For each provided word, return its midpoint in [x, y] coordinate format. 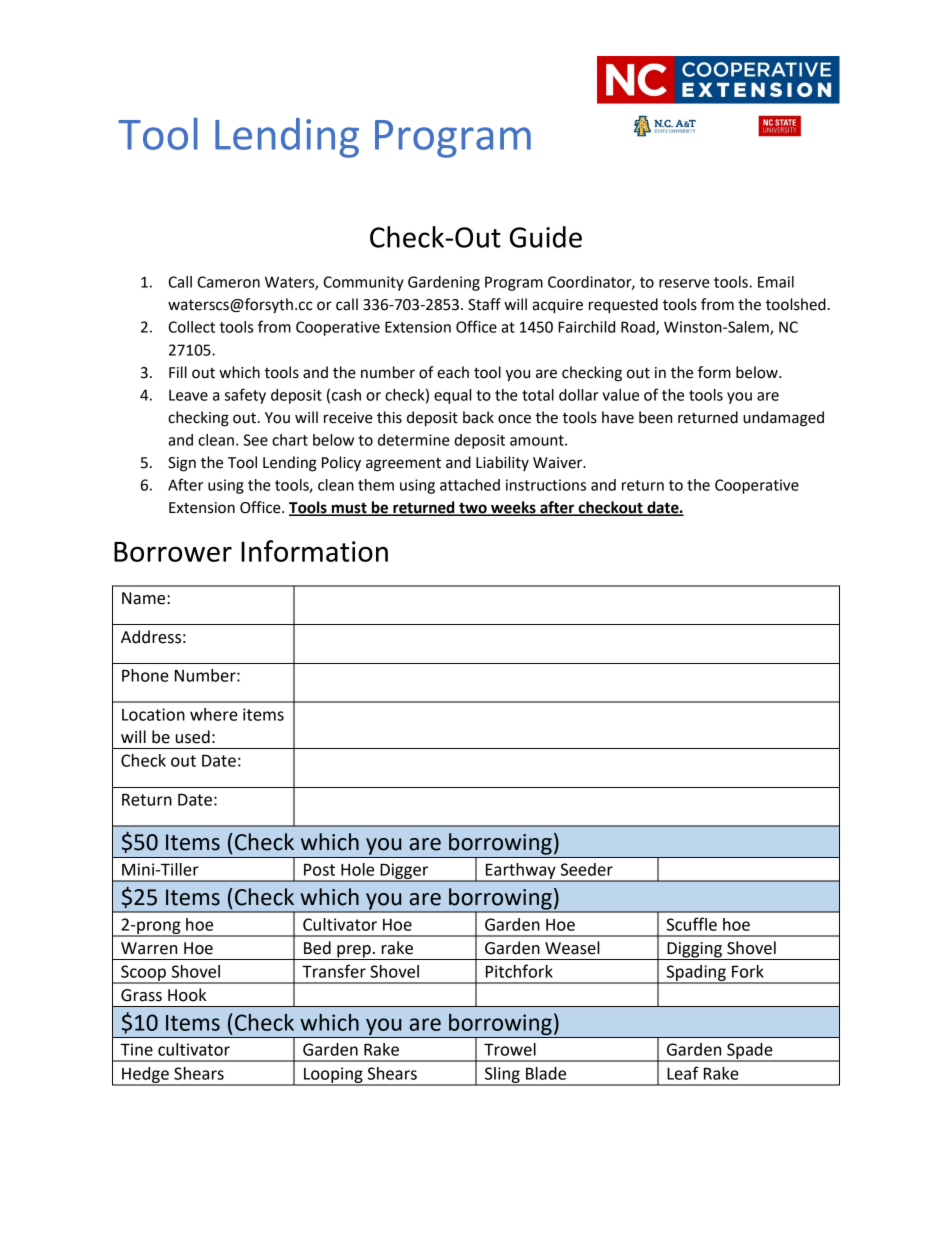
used [193, 737]
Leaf [683, 1073]
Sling [502, 1076]
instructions [546, 485]
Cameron [228, 282]
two [473, 509]
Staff [484, 304]
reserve [684, 283]
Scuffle [692, 924]
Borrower [173, 552]
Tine [136, 1049]
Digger [404, 872]
